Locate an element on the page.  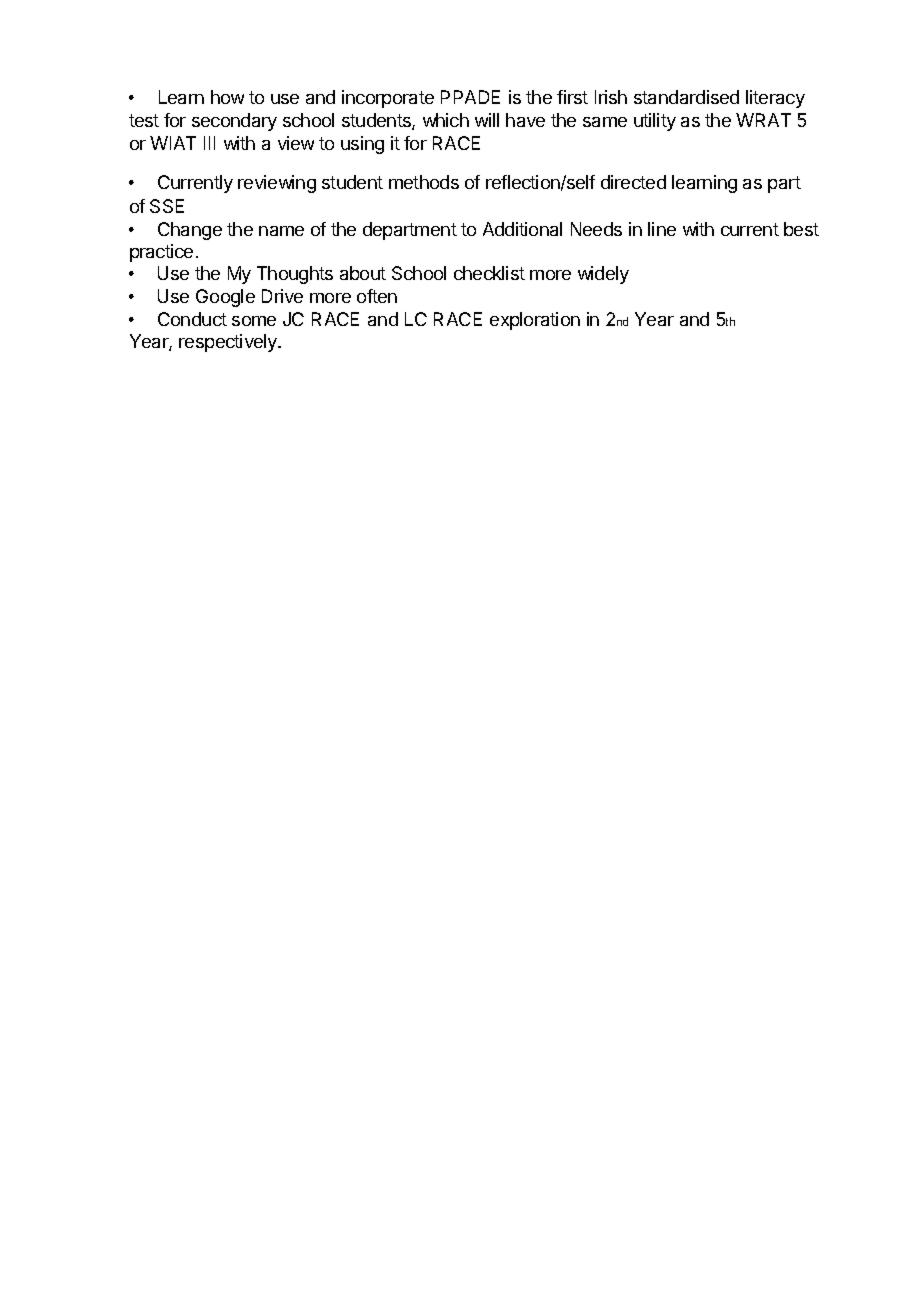
will is located at coordinates (487, 120).
